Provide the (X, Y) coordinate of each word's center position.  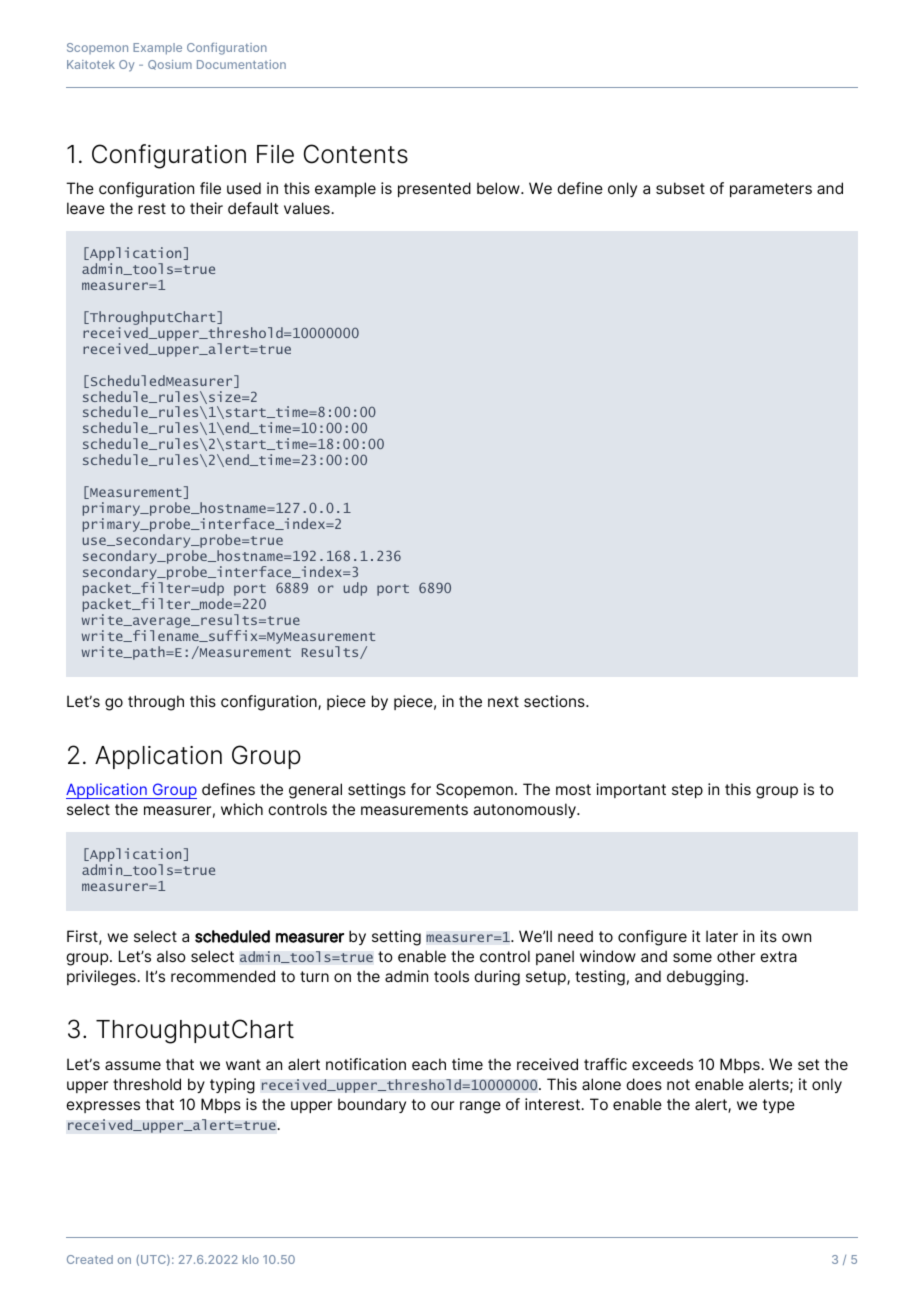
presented (434, 189)
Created (90, 1259)
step (687, 791)
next (503, 701)
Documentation (241, 64)
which (242, 809)
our (442, 1105)
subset (680, 188)
